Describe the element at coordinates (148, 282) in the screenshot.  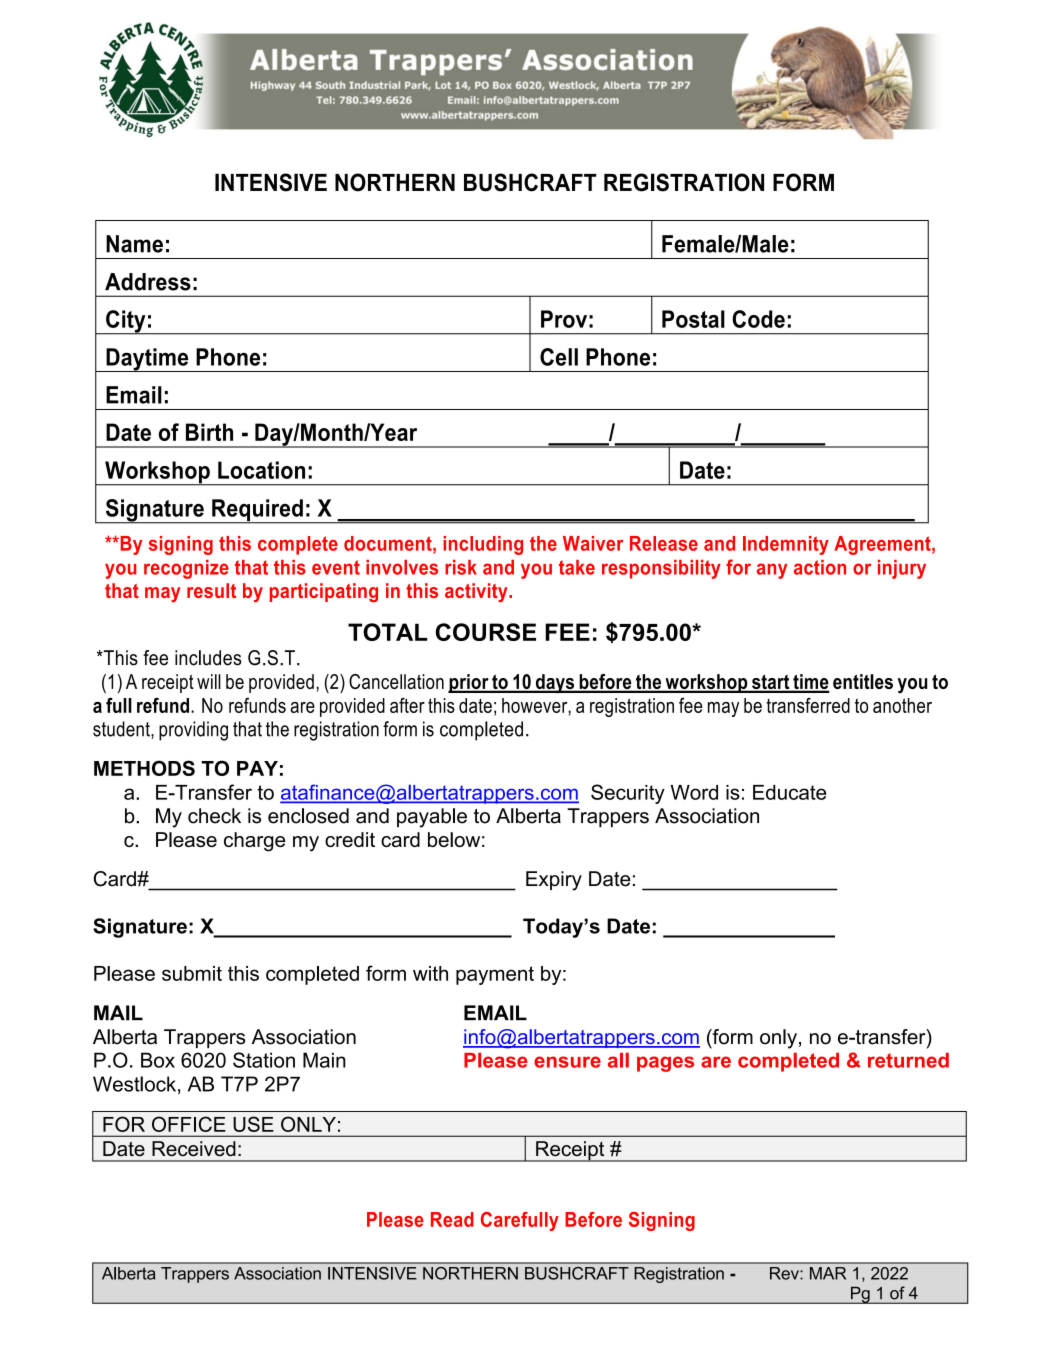
I see `Address` at that location.
